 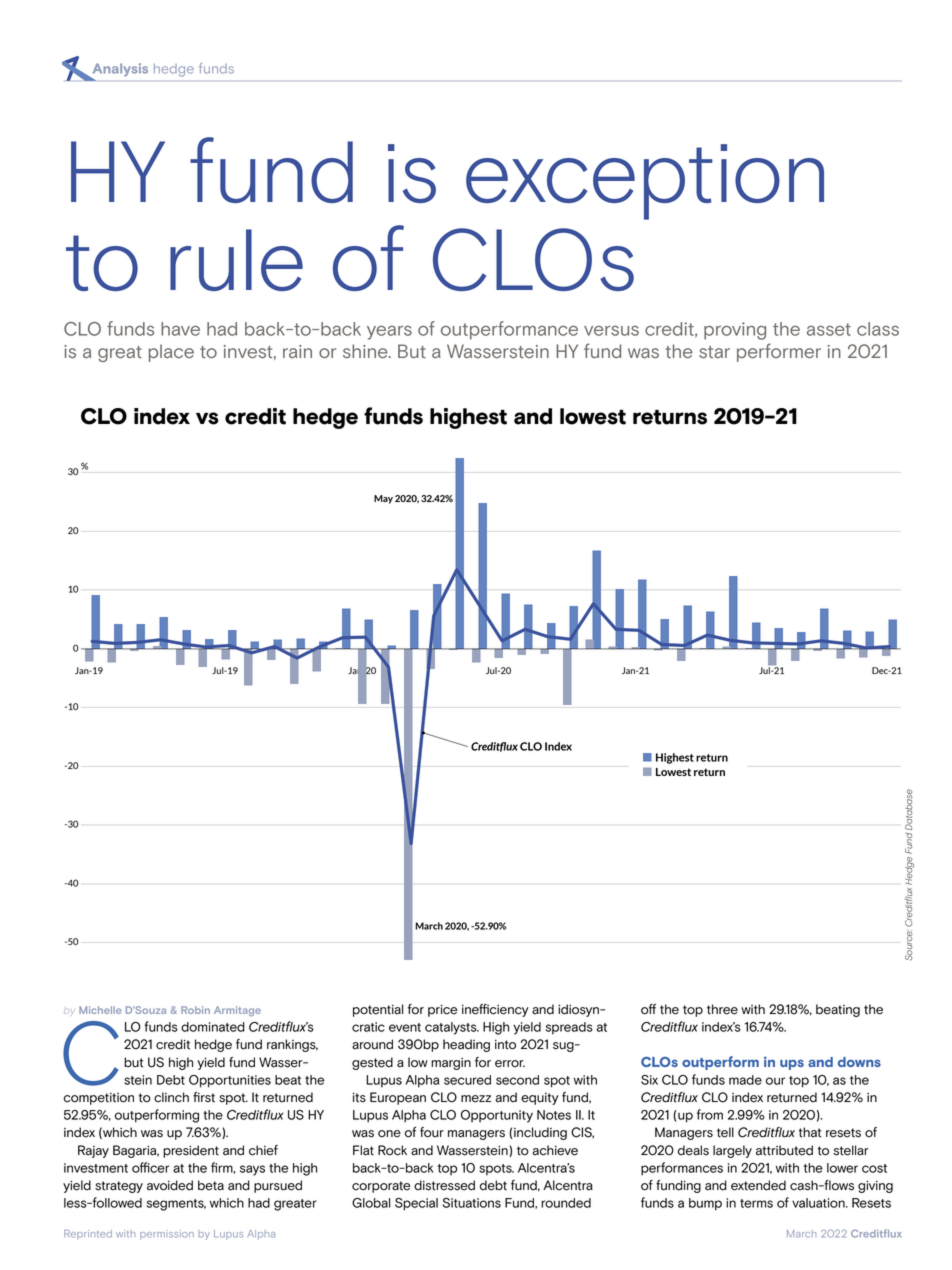 I want to click on three, so click(x=722, y=1009).
